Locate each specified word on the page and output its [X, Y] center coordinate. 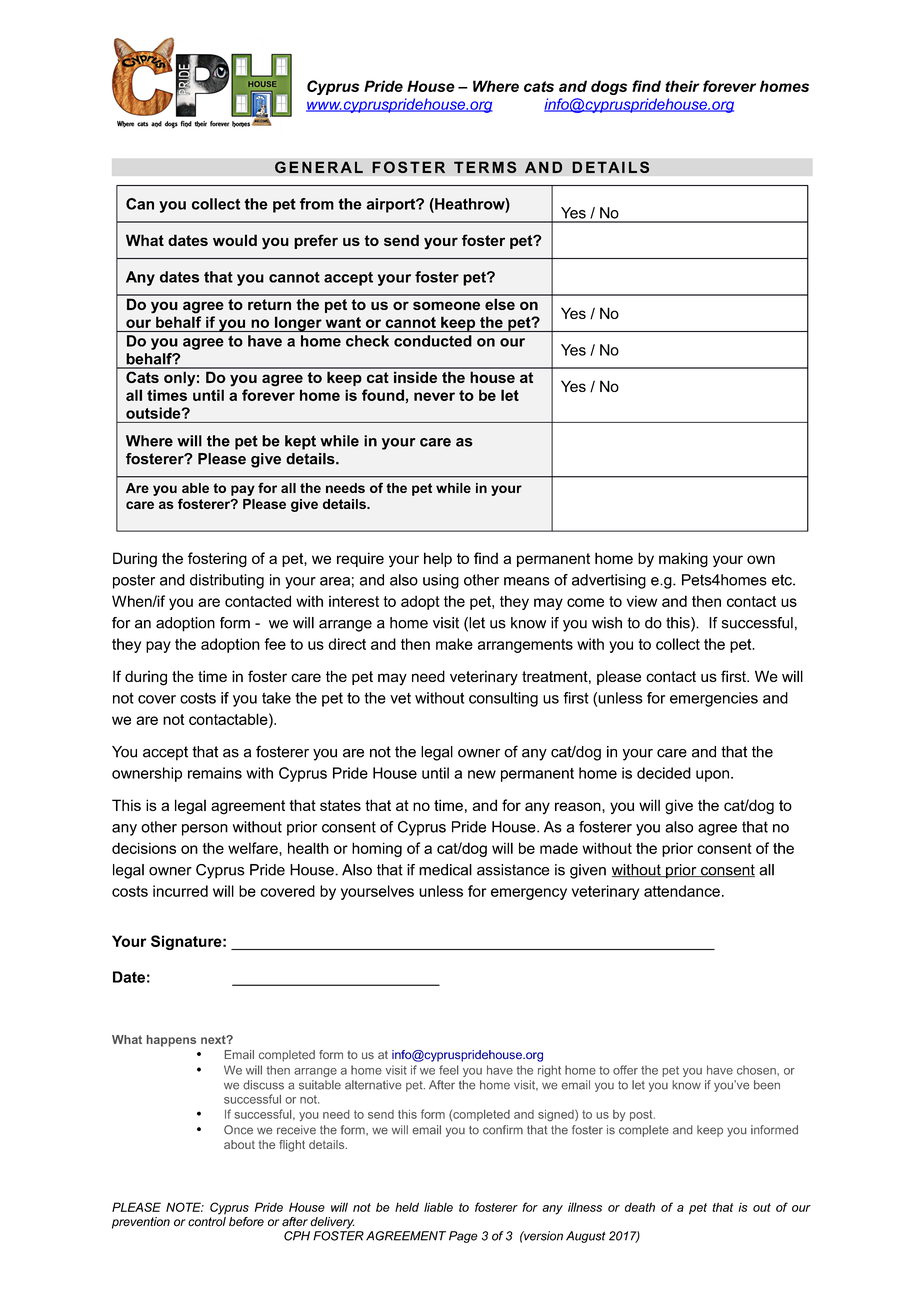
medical [445, 870]
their [682, 86]
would [235, 240]
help [438, 559]
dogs [609, 87]
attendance [682, 891]
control [207, 1222]
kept [300, 442]
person [205, 830]
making [683, 560]
